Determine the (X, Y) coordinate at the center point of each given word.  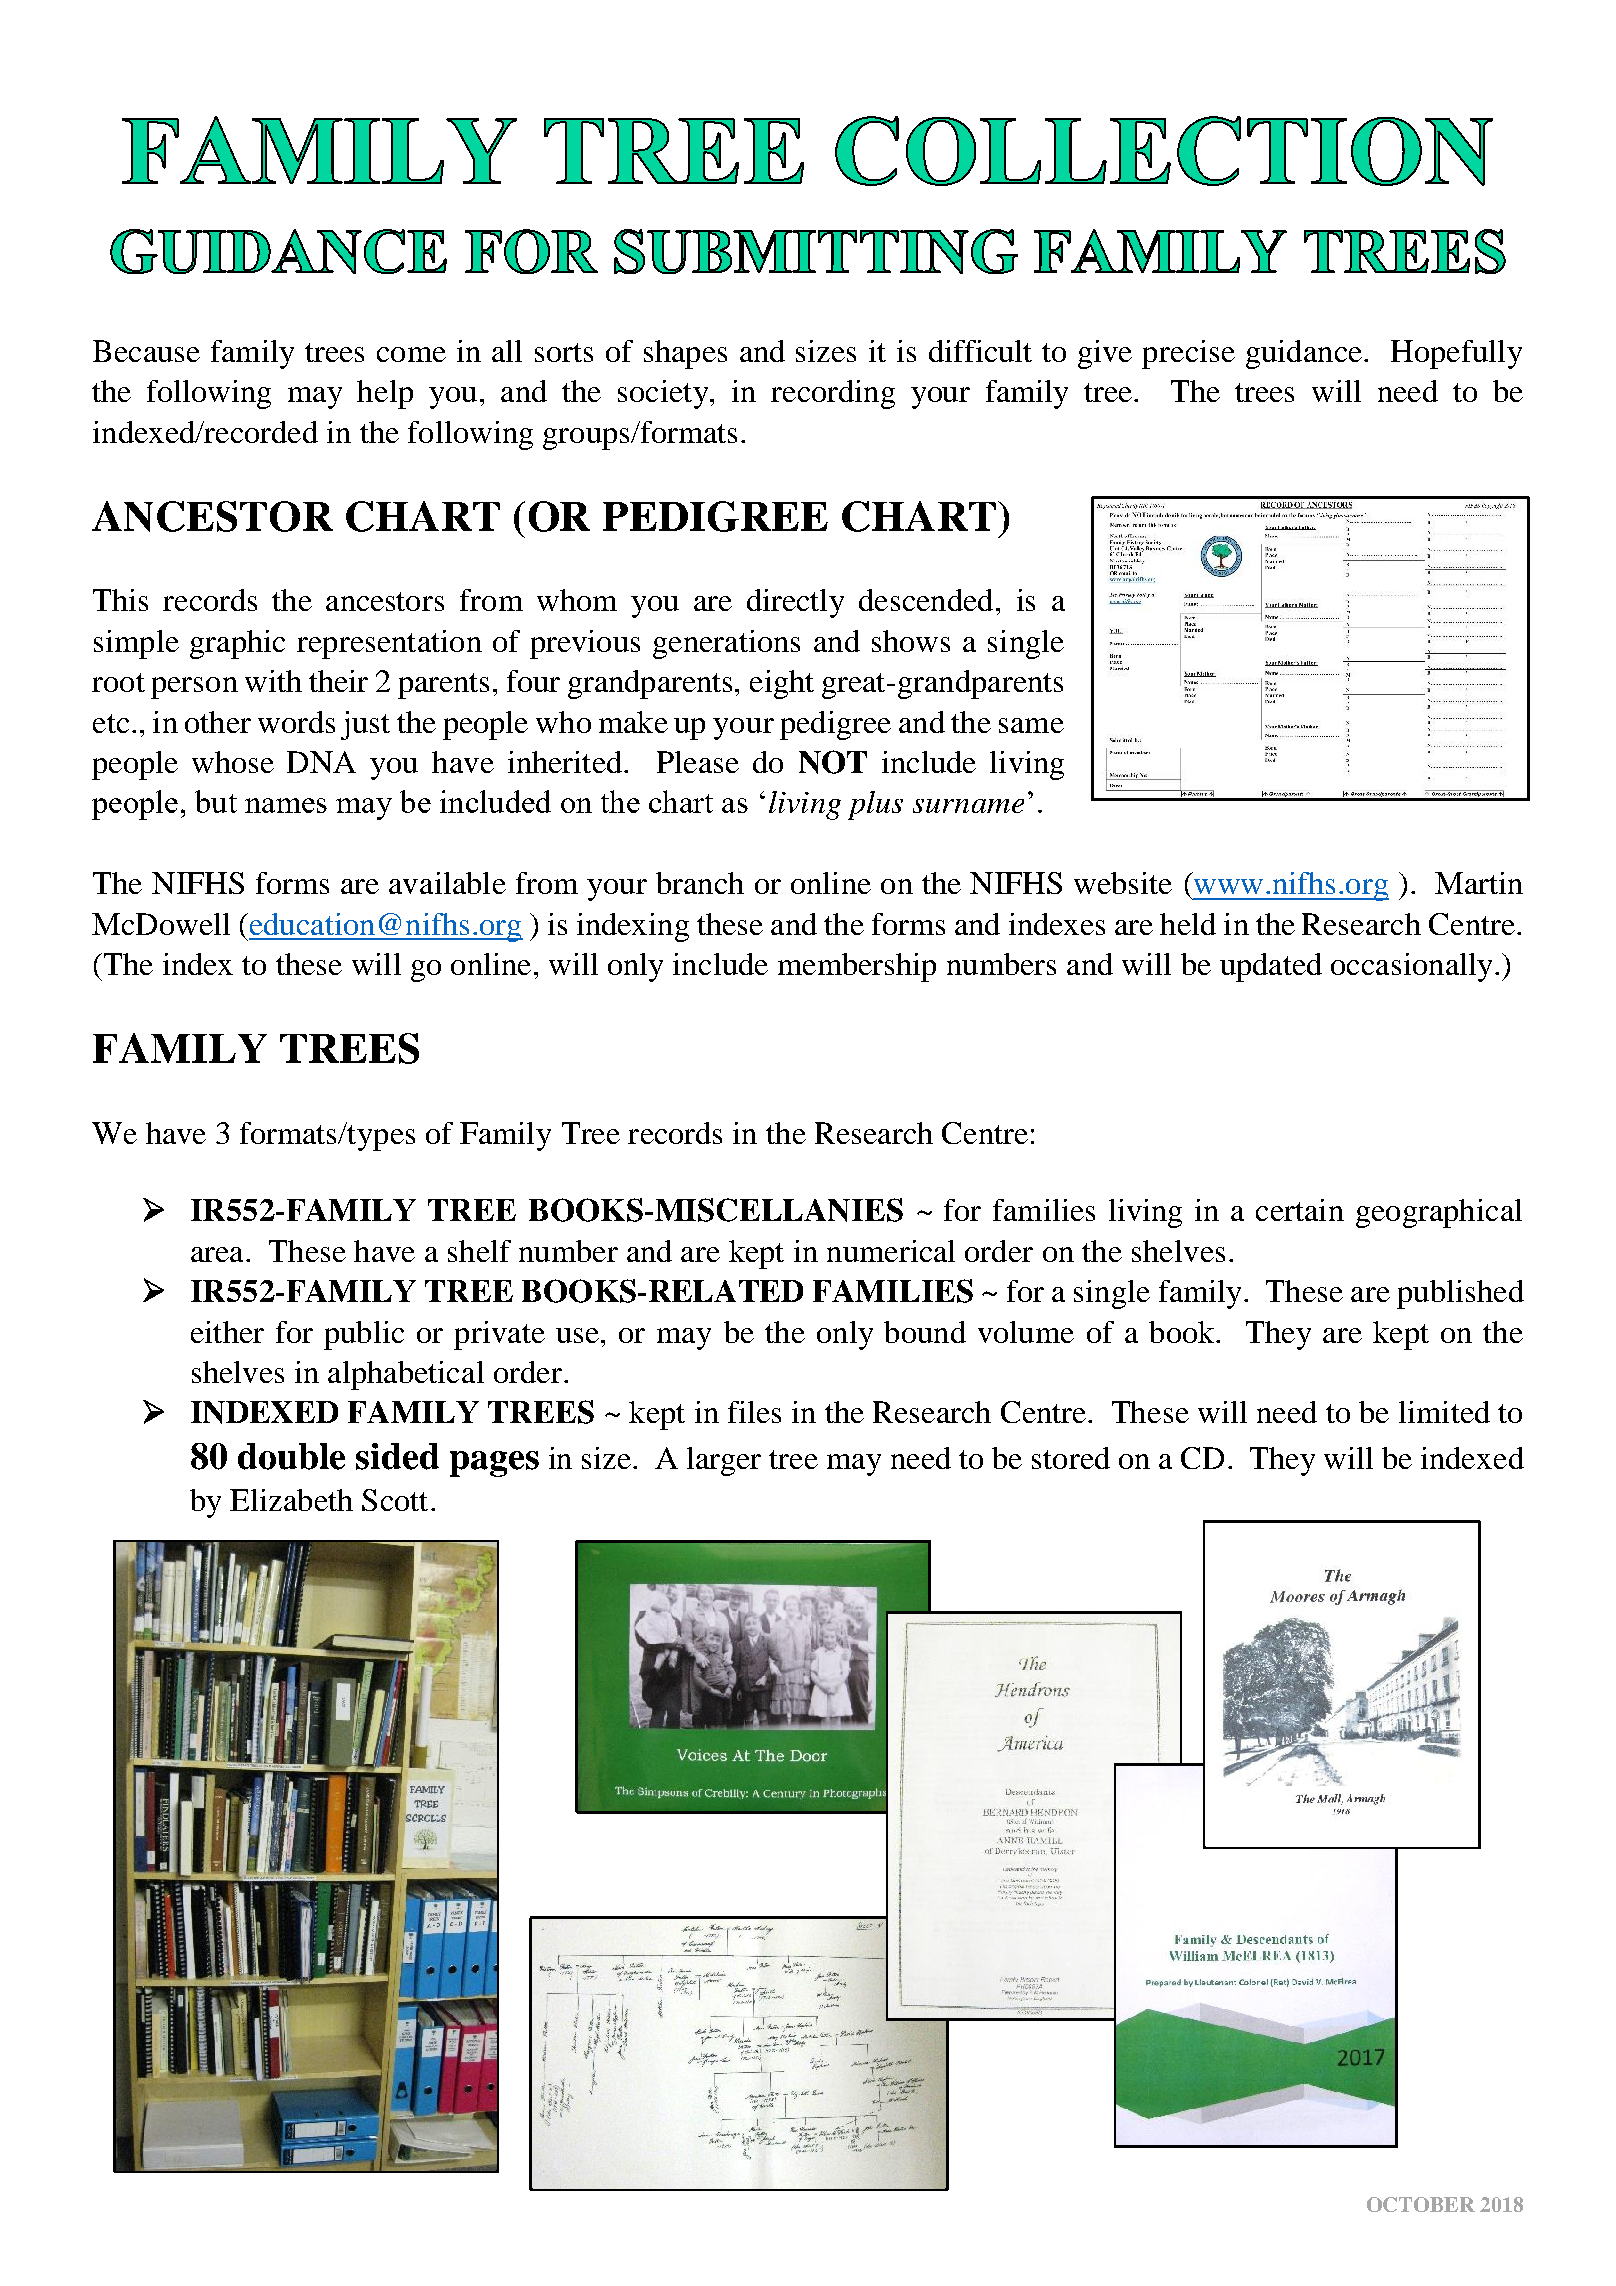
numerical (891, 1251)
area (217, 1254)
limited (1444, 1412)
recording (833, 394)
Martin (1479, 883)
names (286, 805)
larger (724, 1461)
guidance (1304, 354)
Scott (395, 1500)
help (385, 394)
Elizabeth (291, 1500)
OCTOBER (1421, 2204)
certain (1300, 1210)
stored (1071, 1458)
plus (875, 805)
